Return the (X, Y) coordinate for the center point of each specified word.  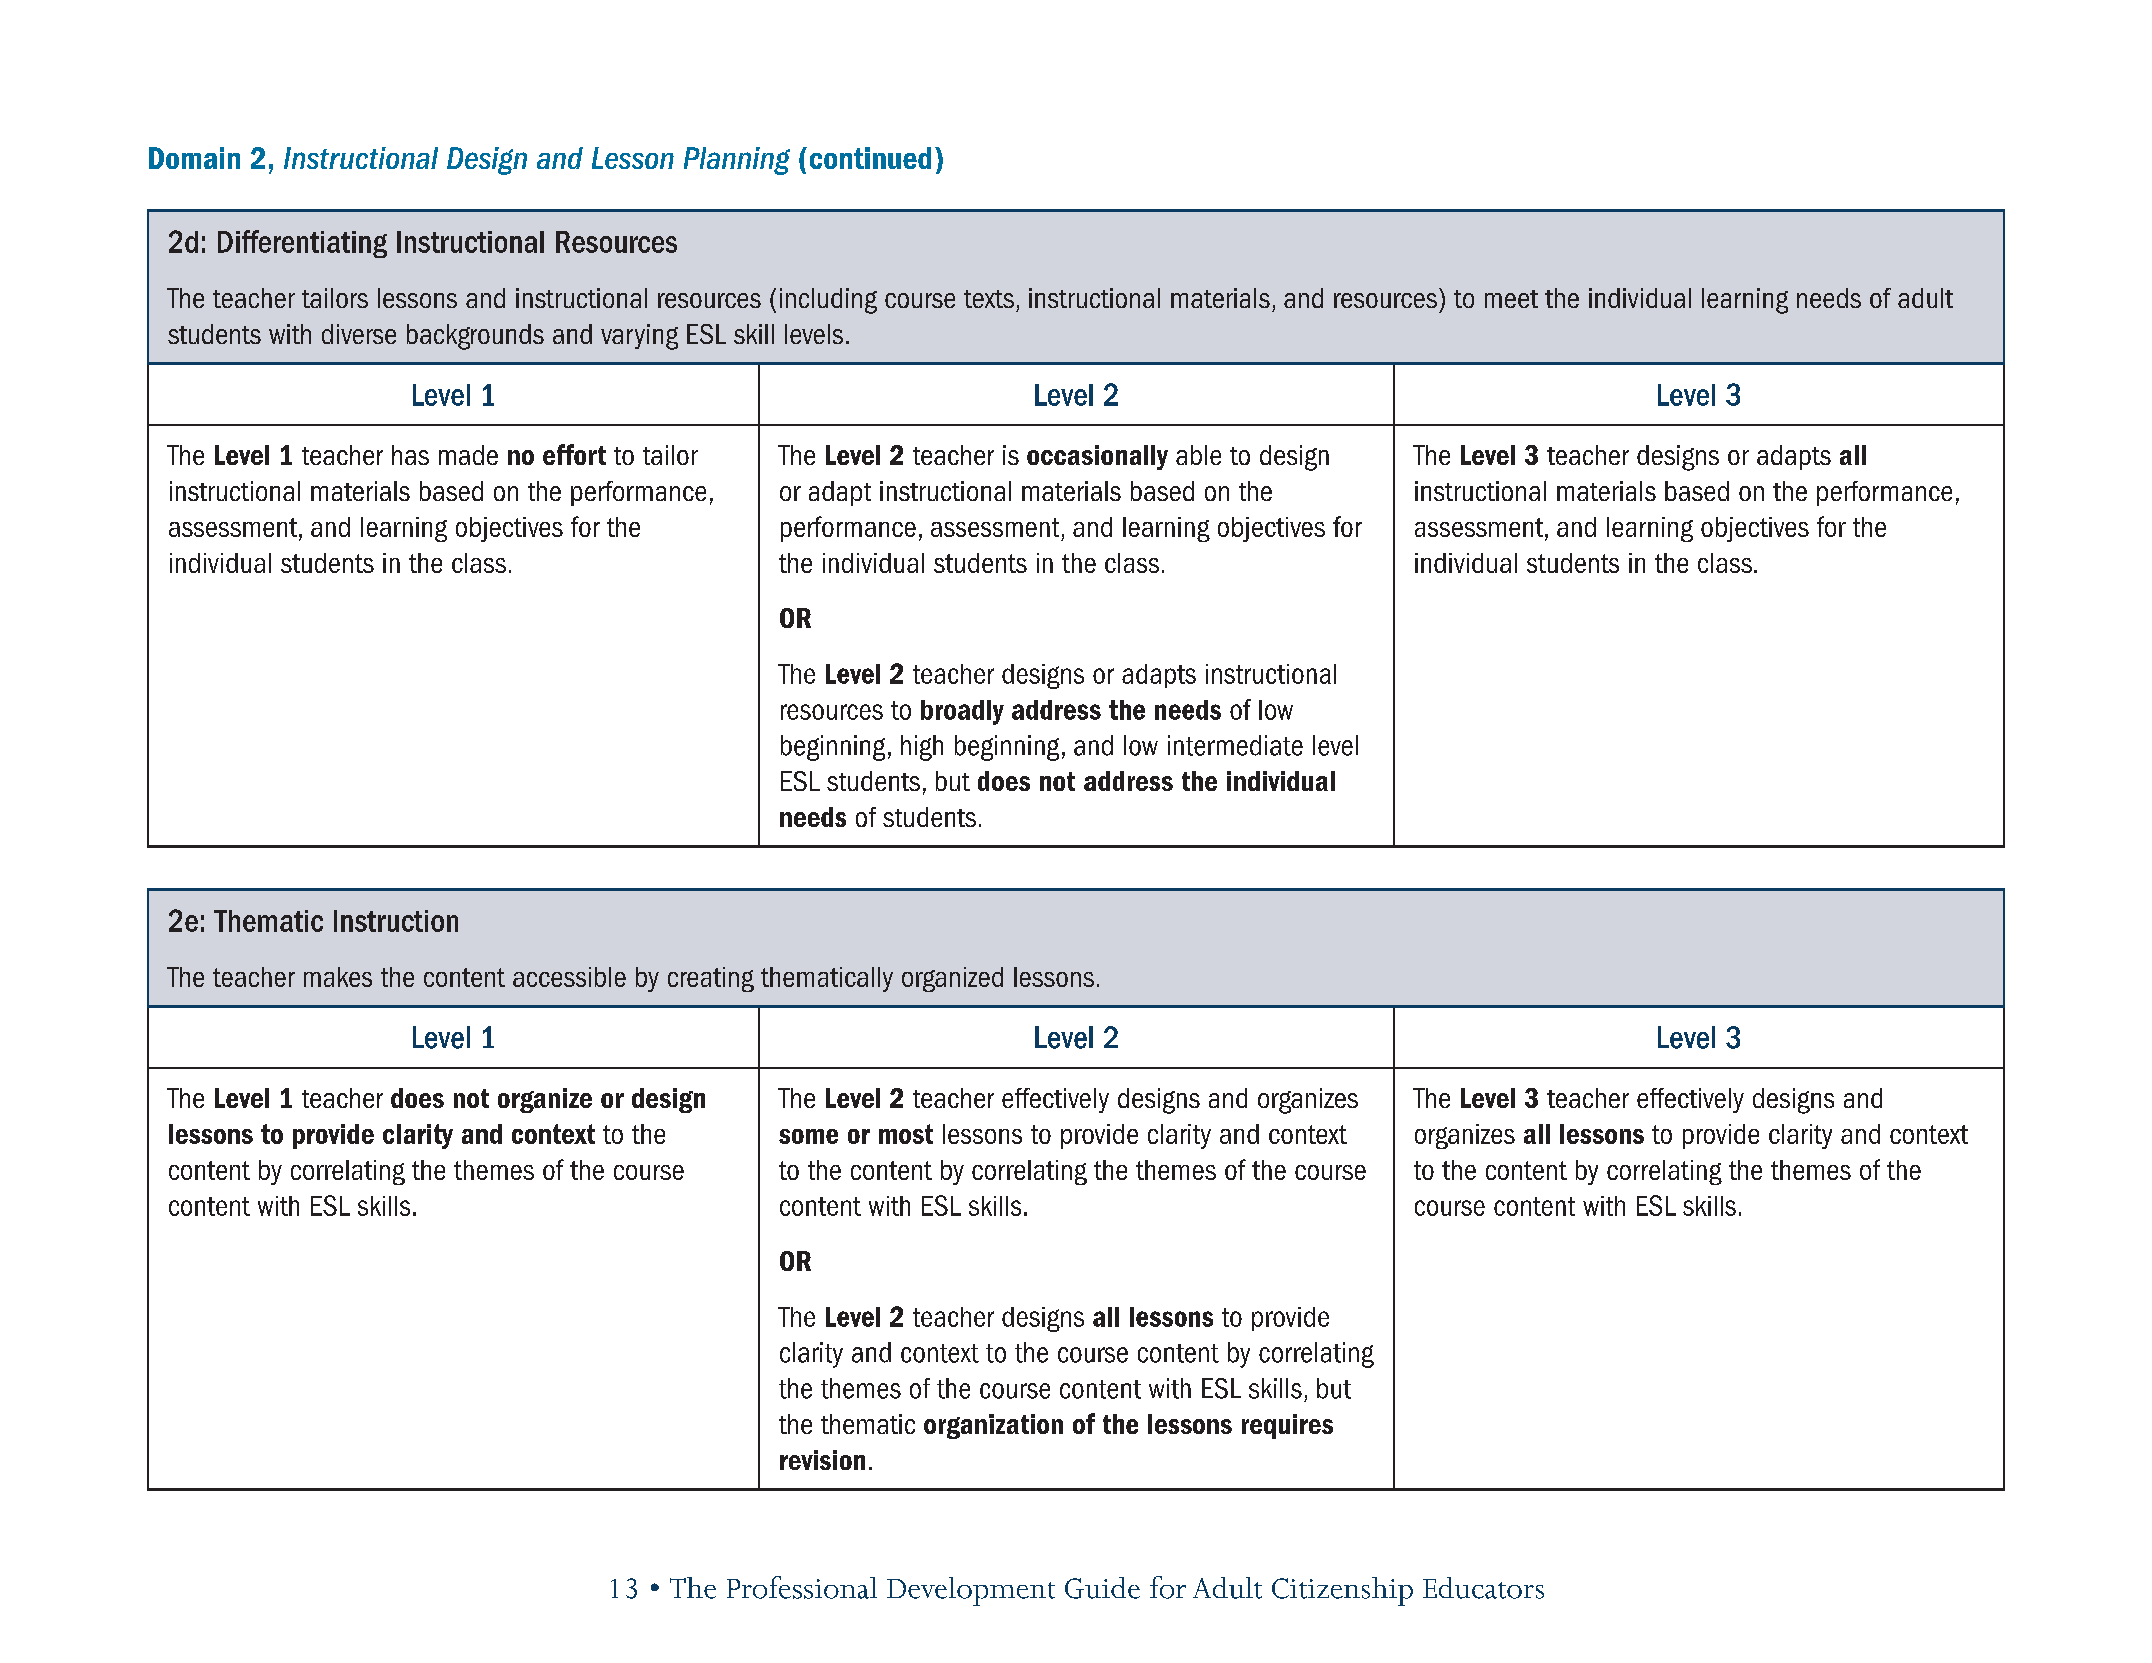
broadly (962, 712)
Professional (802, 1587)
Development (971, 1591)
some (808, 1136)
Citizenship (1342, 1591)
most (906, 1134)
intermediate (1235, 745)
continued (870, 158)
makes (338, 977)
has (410, 455)
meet (1511, 299)
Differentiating (302, 244)
